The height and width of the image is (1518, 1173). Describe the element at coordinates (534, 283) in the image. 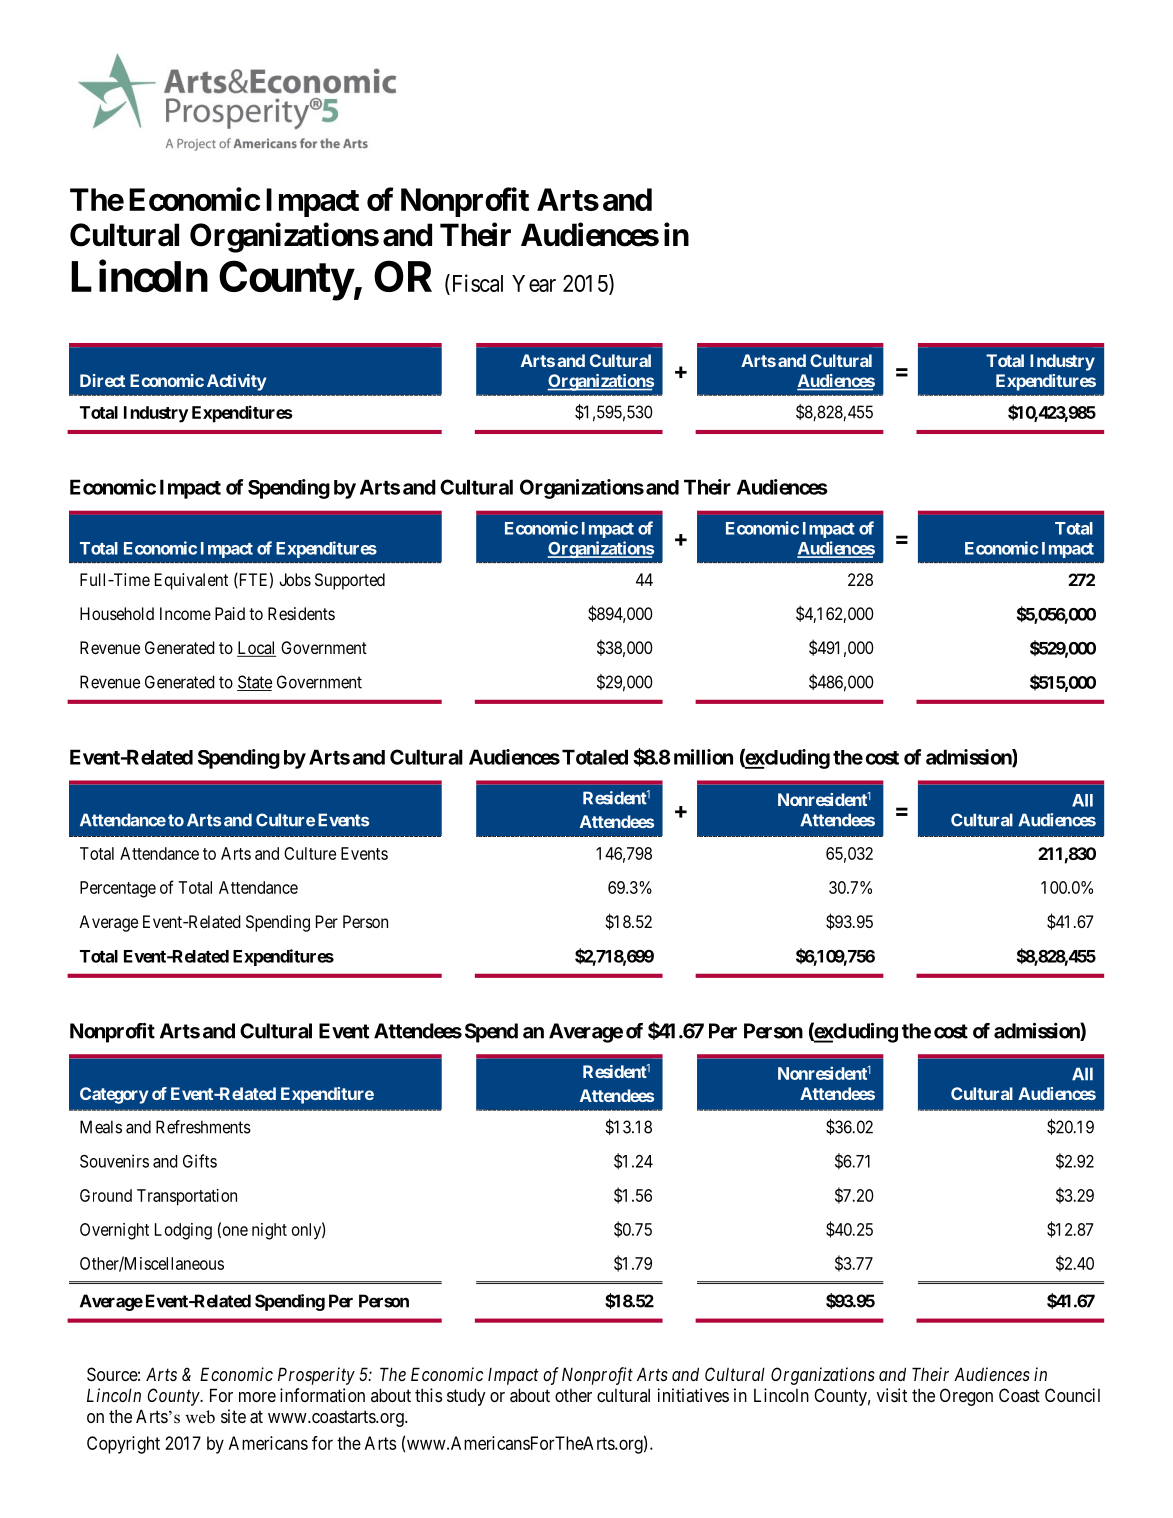

I see `Year` at that location.
